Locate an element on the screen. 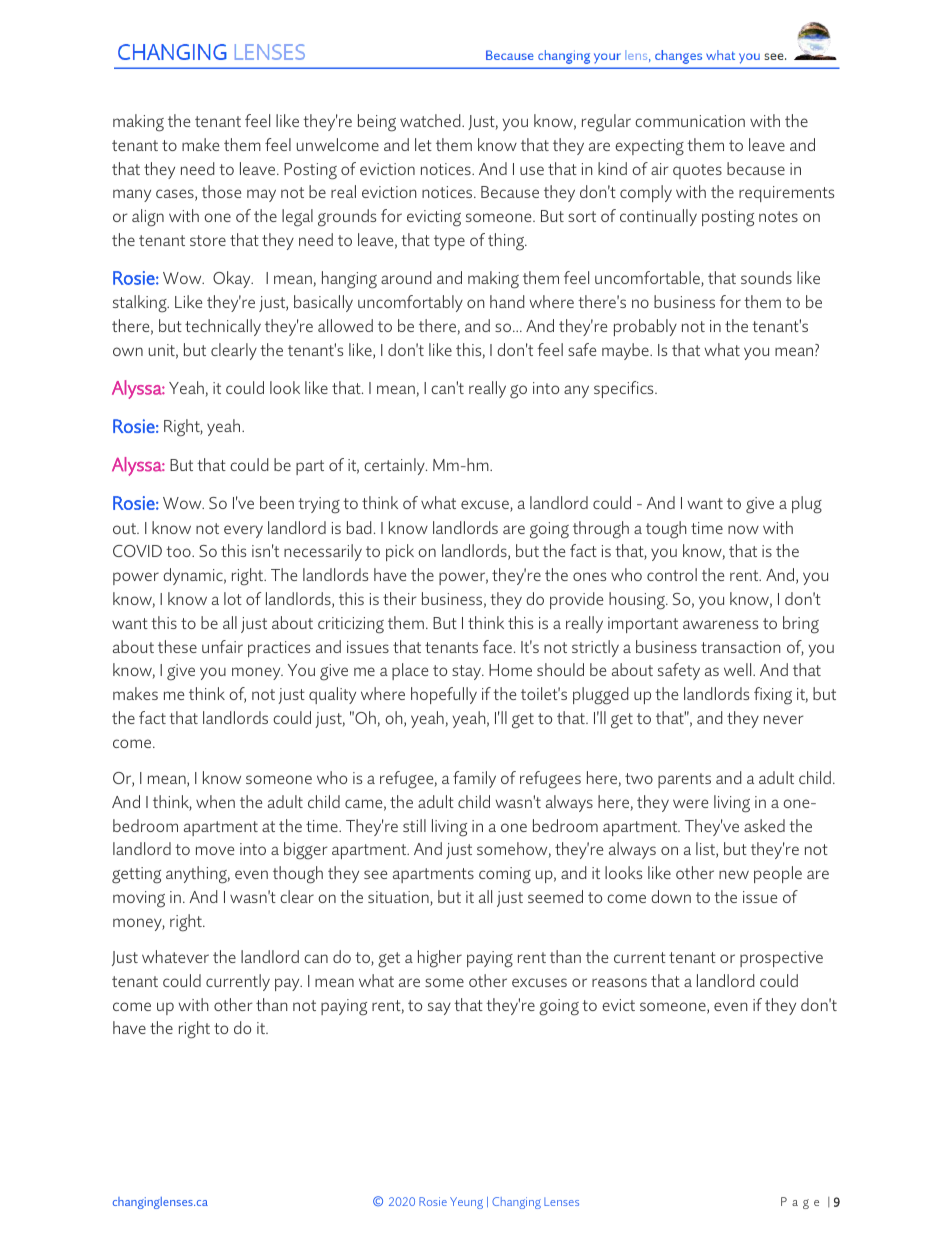  well is located at coordinates (739, 669).
